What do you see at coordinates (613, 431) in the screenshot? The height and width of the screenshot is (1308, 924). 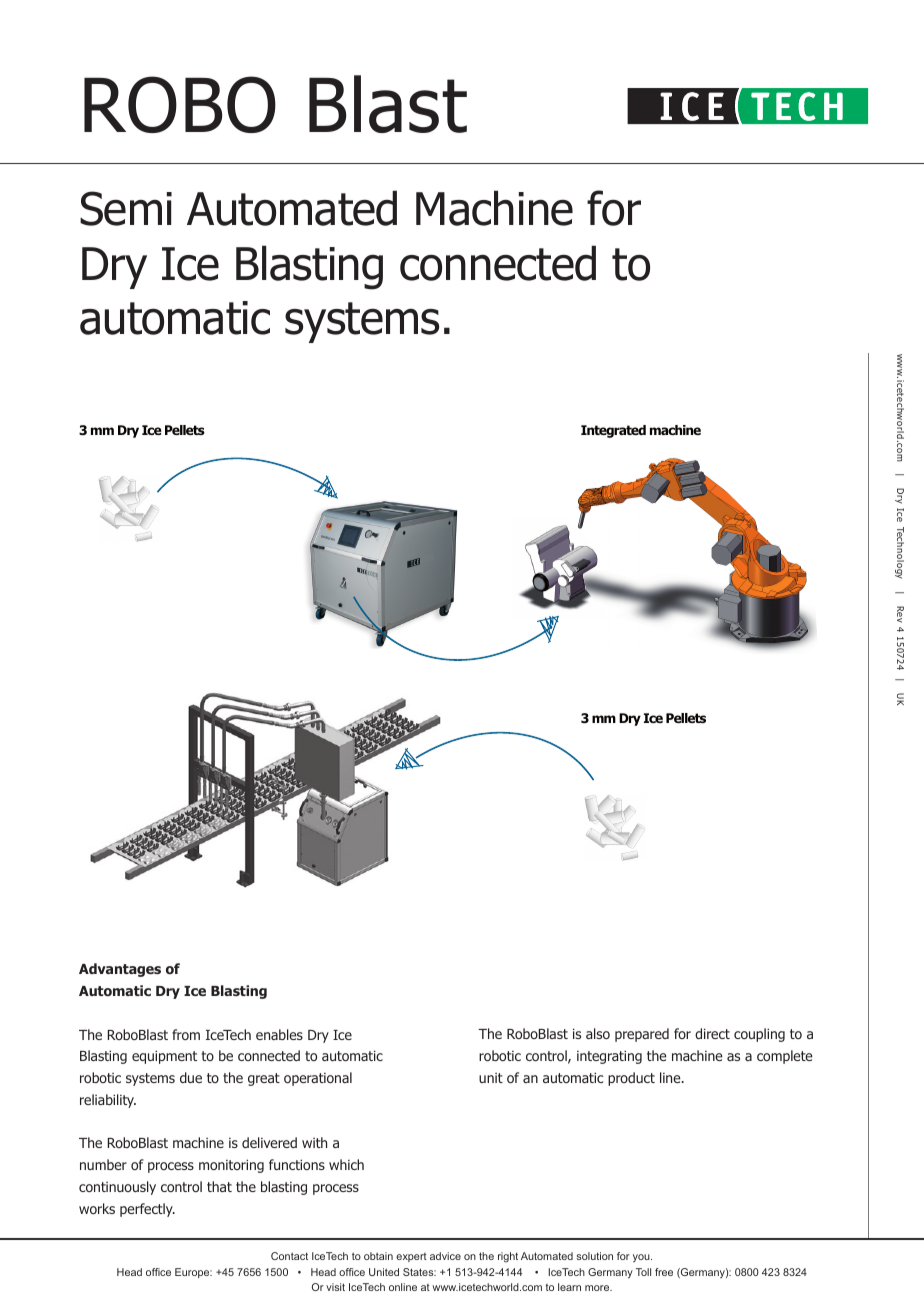 I see `Integrated` at bounding box center [613, 431].
